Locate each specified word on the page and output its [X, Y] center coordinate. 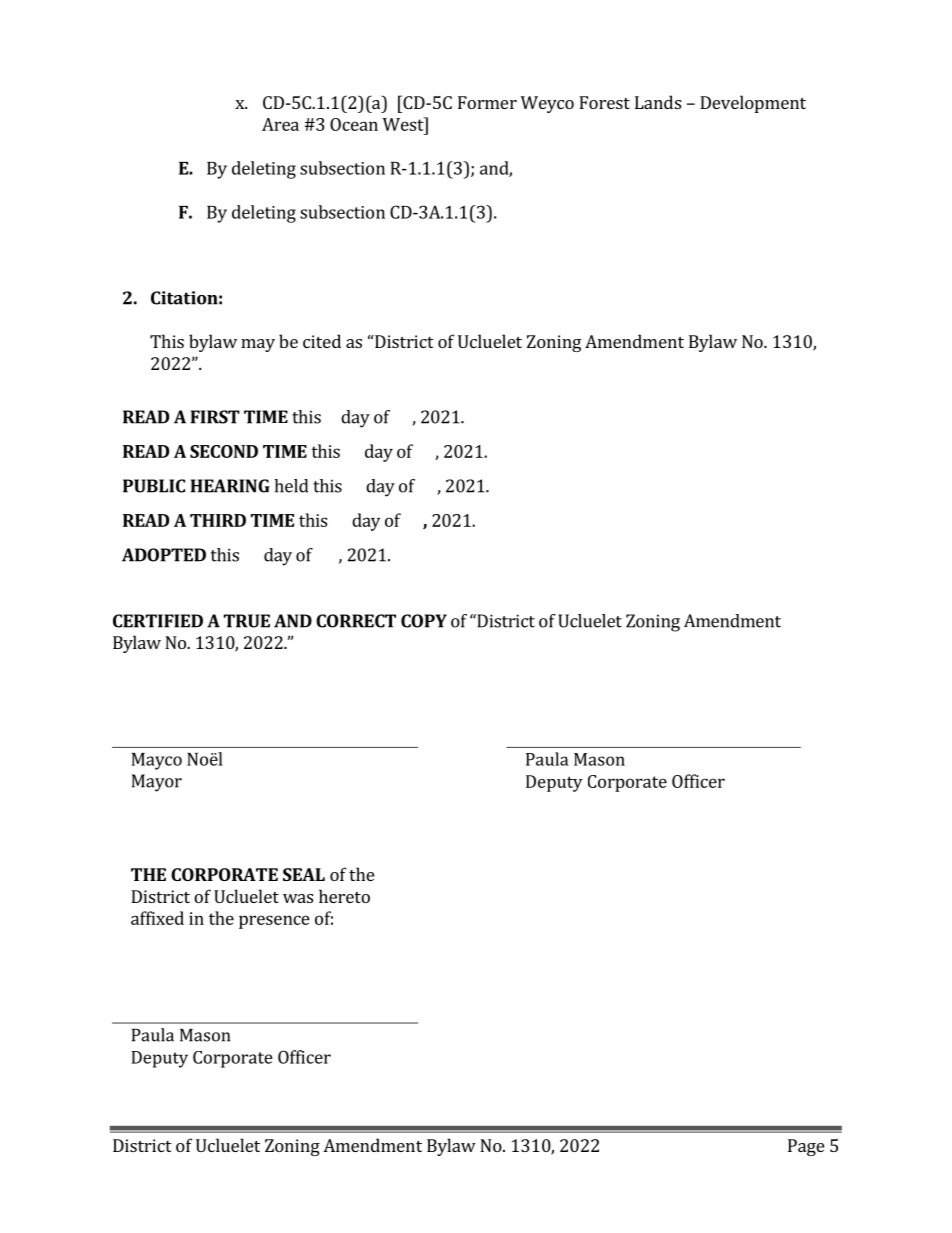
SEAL [304, 874]
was [298, 898]
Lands [658, 102]
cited [322, 341]
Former [487, 102]
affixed [157, 918]
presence [274, 922]
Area [280, 124]
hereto [344, 896]
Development [753, 104]
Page [806, 1147]
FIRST [215, 417]
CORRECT [356, 621]
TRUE [247, 621]
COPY [424, 621]
